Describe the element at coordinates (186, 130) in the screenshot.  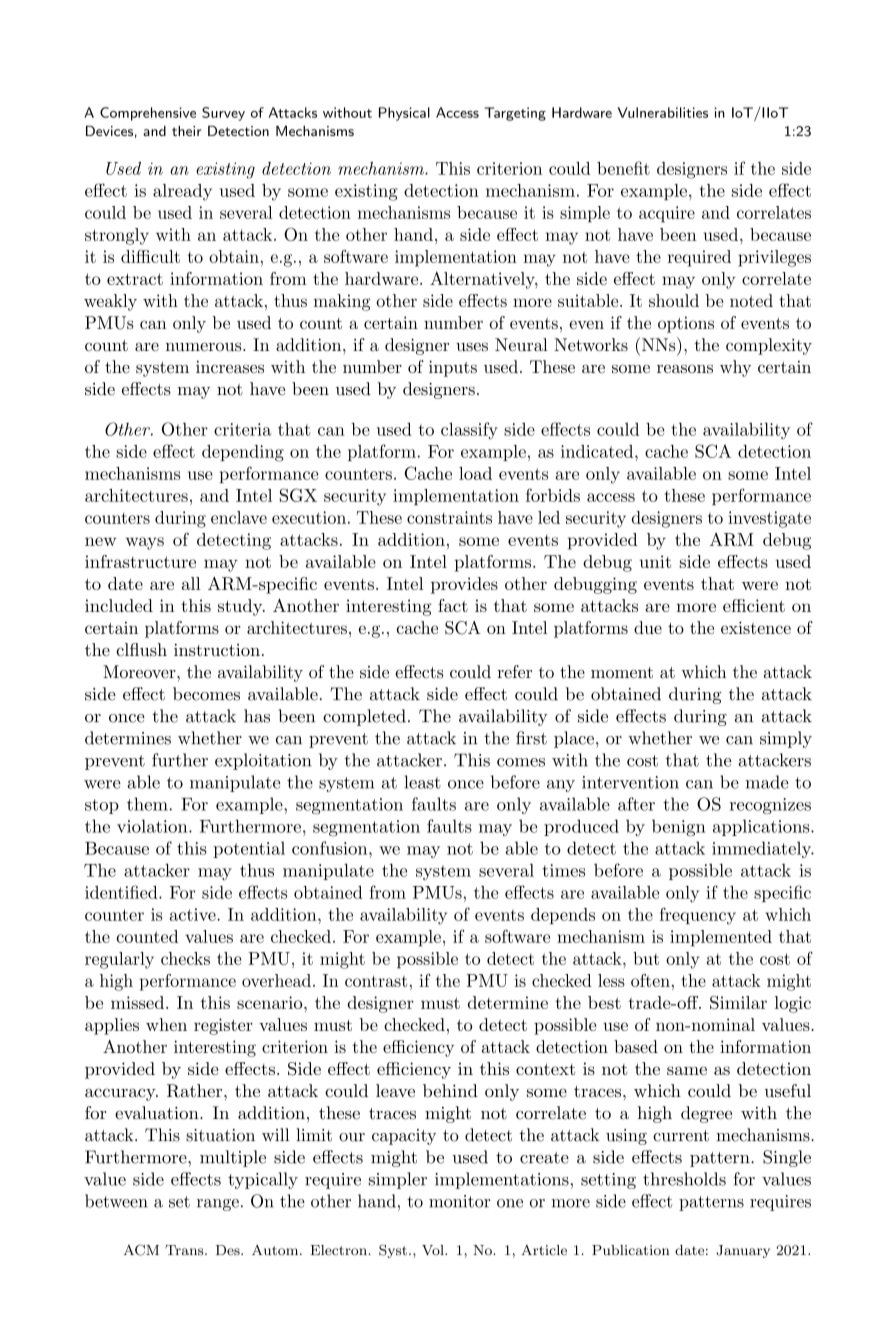
I see `their` at that location.
